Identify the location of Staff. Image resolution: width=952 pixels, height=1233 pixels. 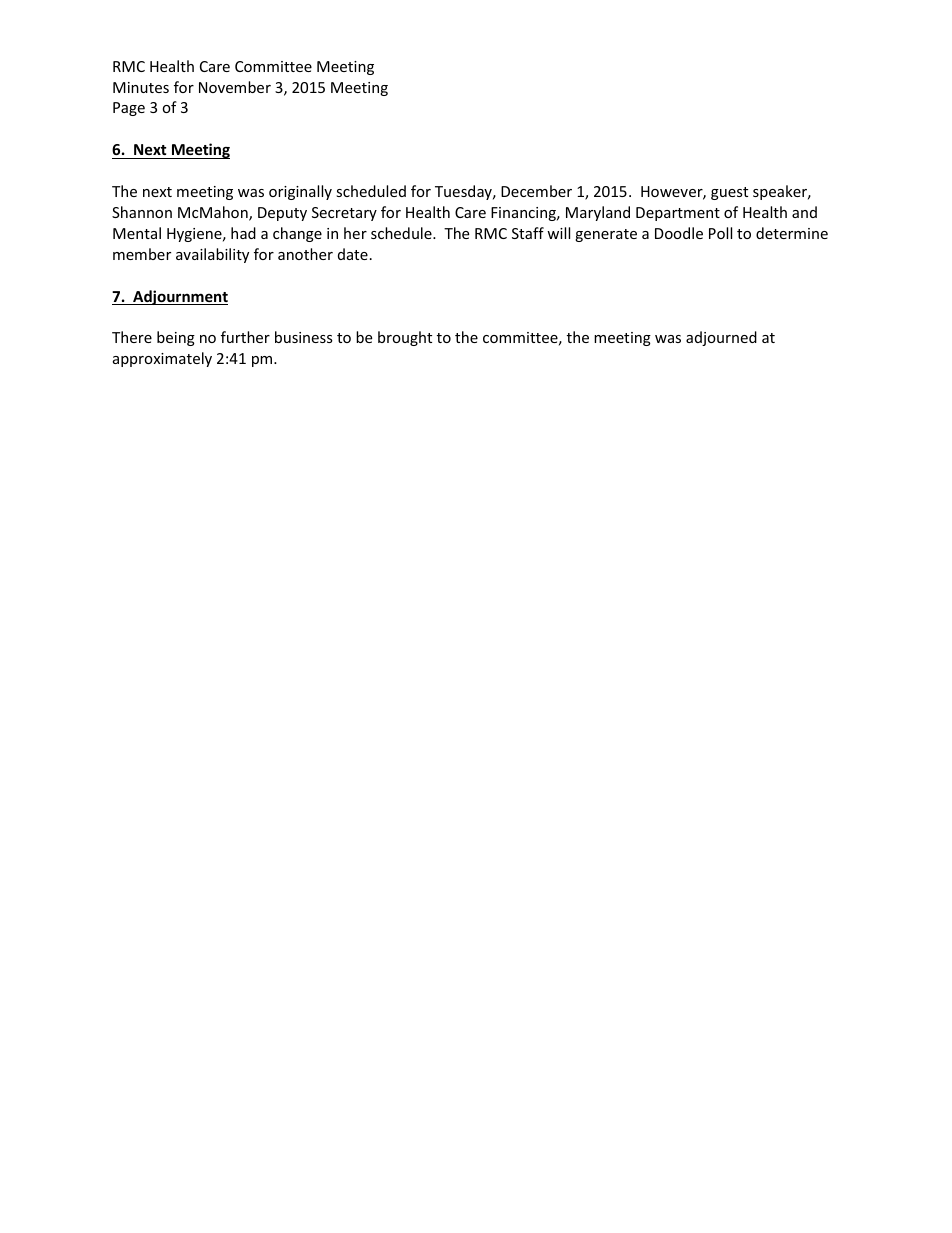
(528, 233).
